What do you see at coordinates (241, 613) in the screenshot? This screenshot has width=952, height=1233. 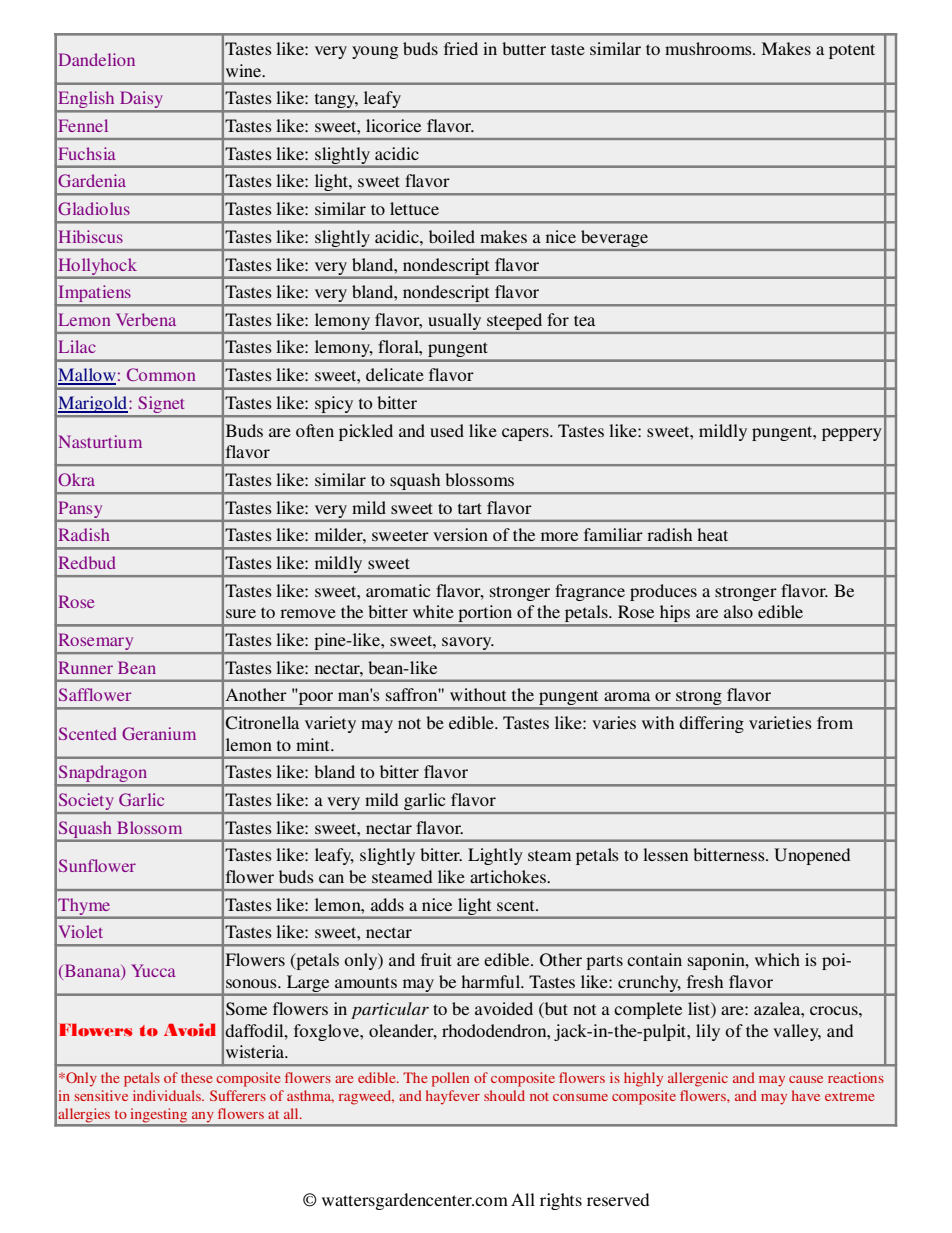 I see `sure` at bounding box center [241, 613].
